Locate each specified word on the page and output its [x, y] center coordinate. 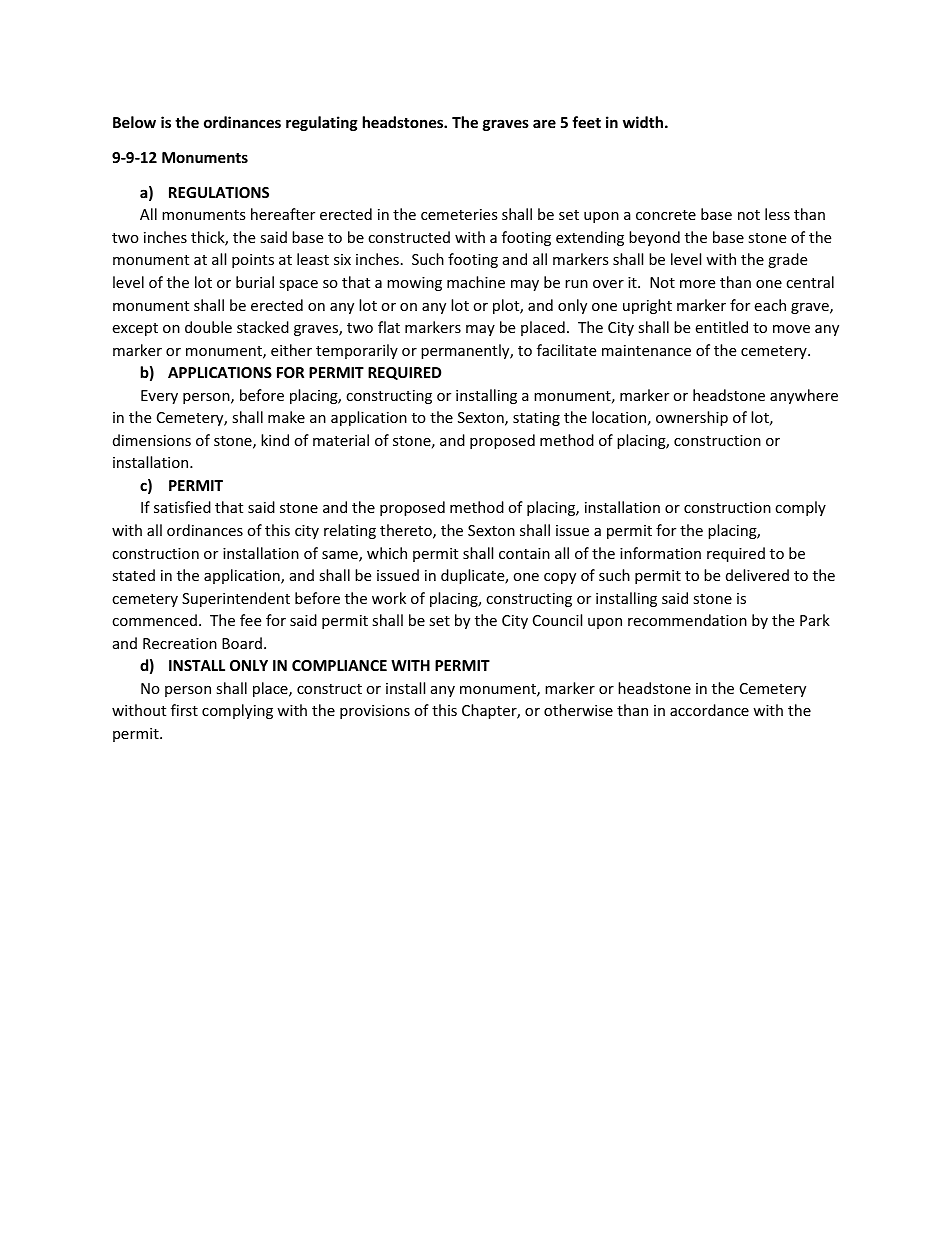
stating [536, 419]
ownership [692, 418]
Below [134, 122]
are [544, 123]
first [184, 710]
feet [586, 122]
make [286, 417]
